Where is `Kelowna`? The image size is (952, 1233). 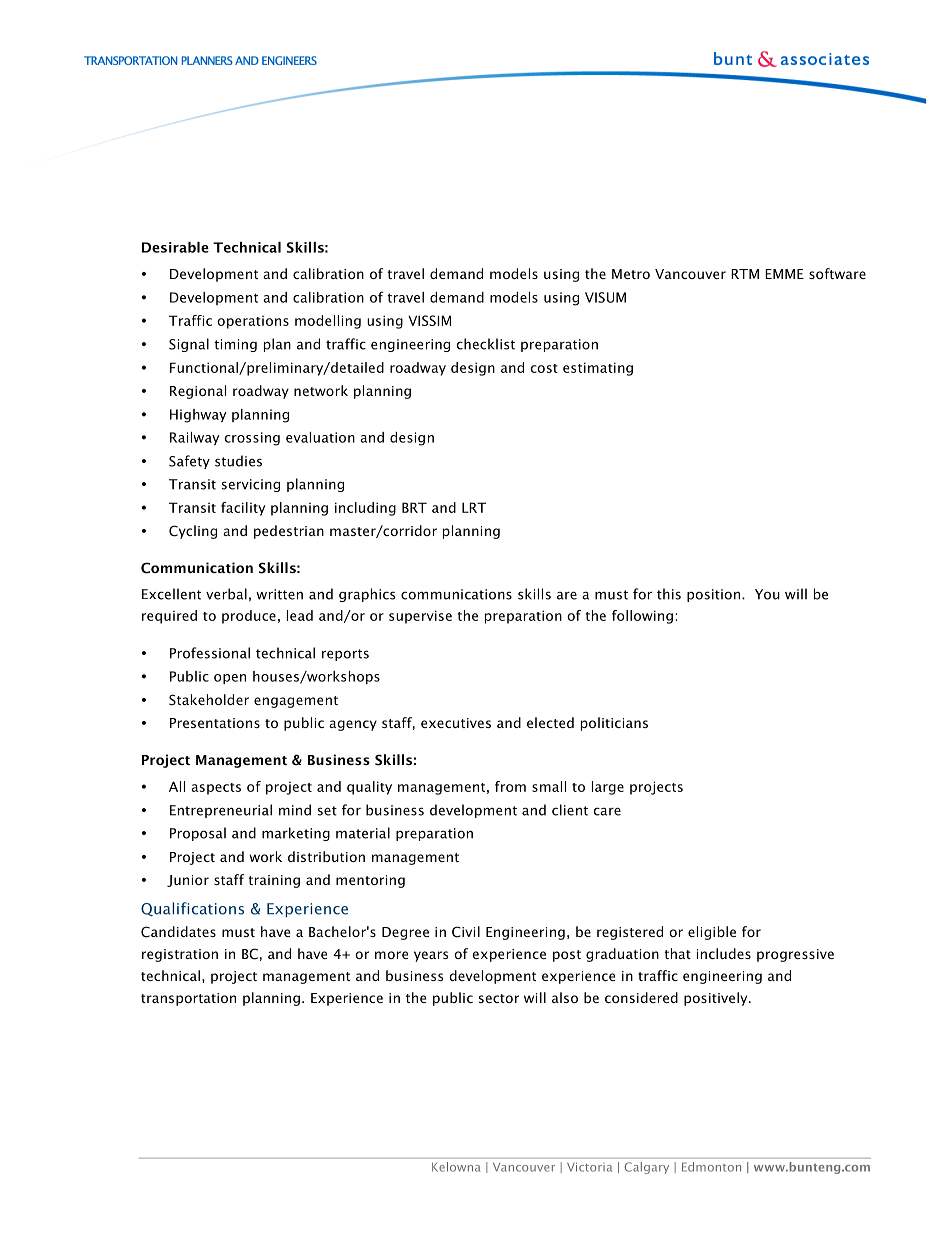 Kelowna is located at coordinates (456, 1167).
